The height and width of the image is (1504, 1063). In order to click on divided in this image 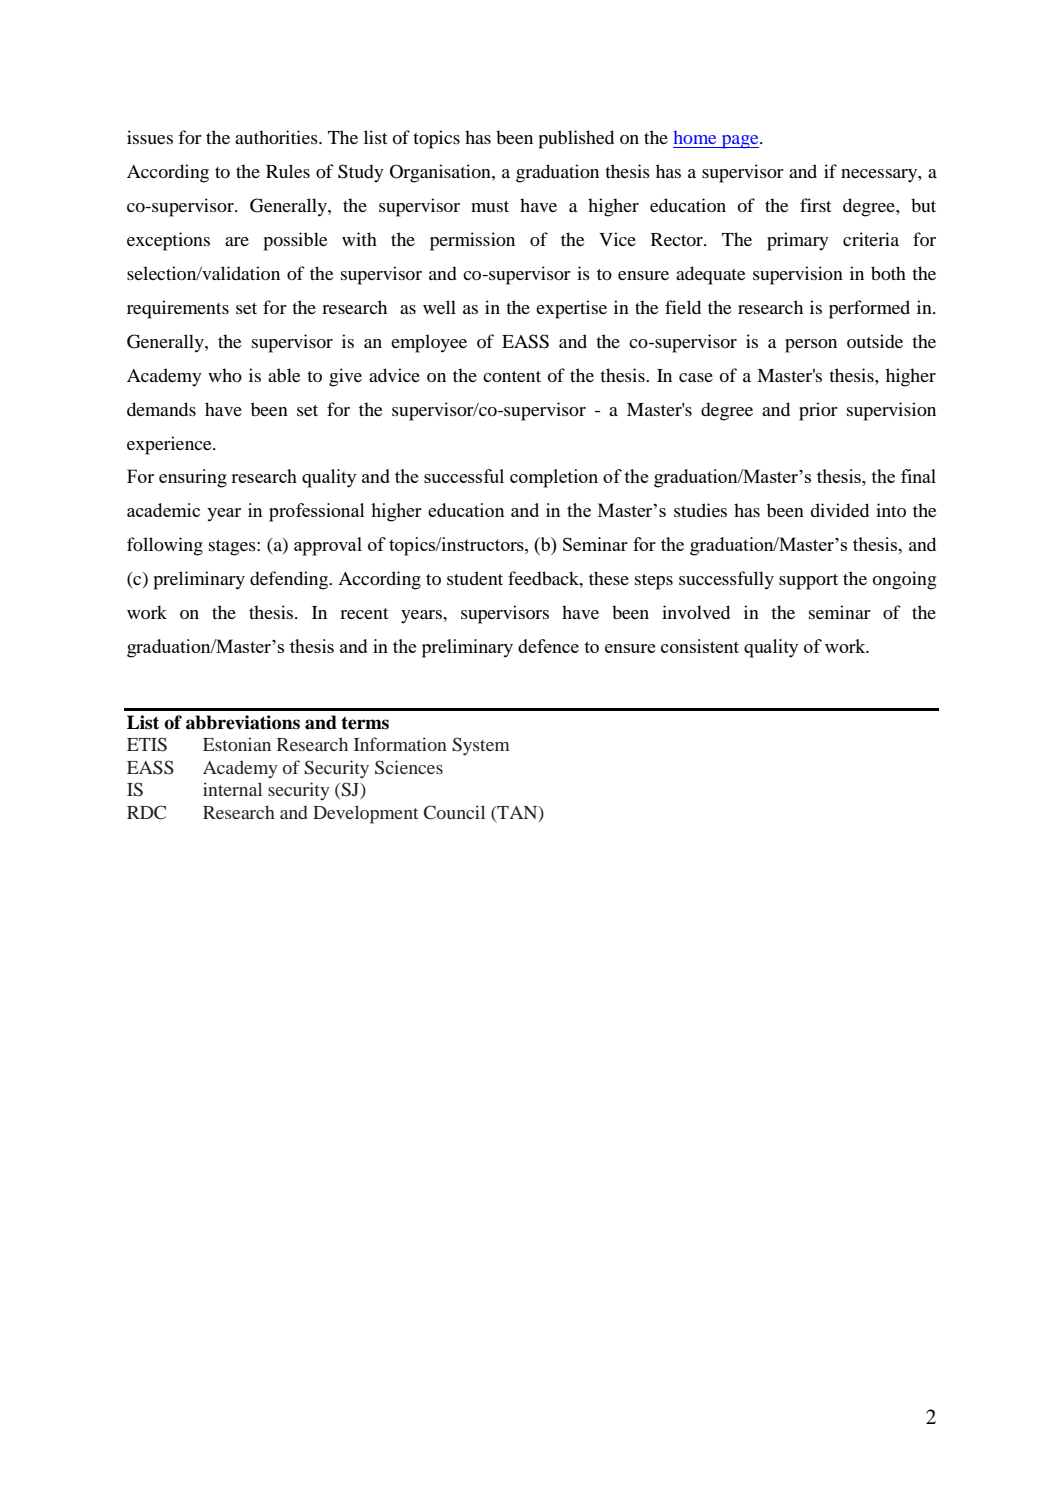, I will do `click(839, 510)`.
